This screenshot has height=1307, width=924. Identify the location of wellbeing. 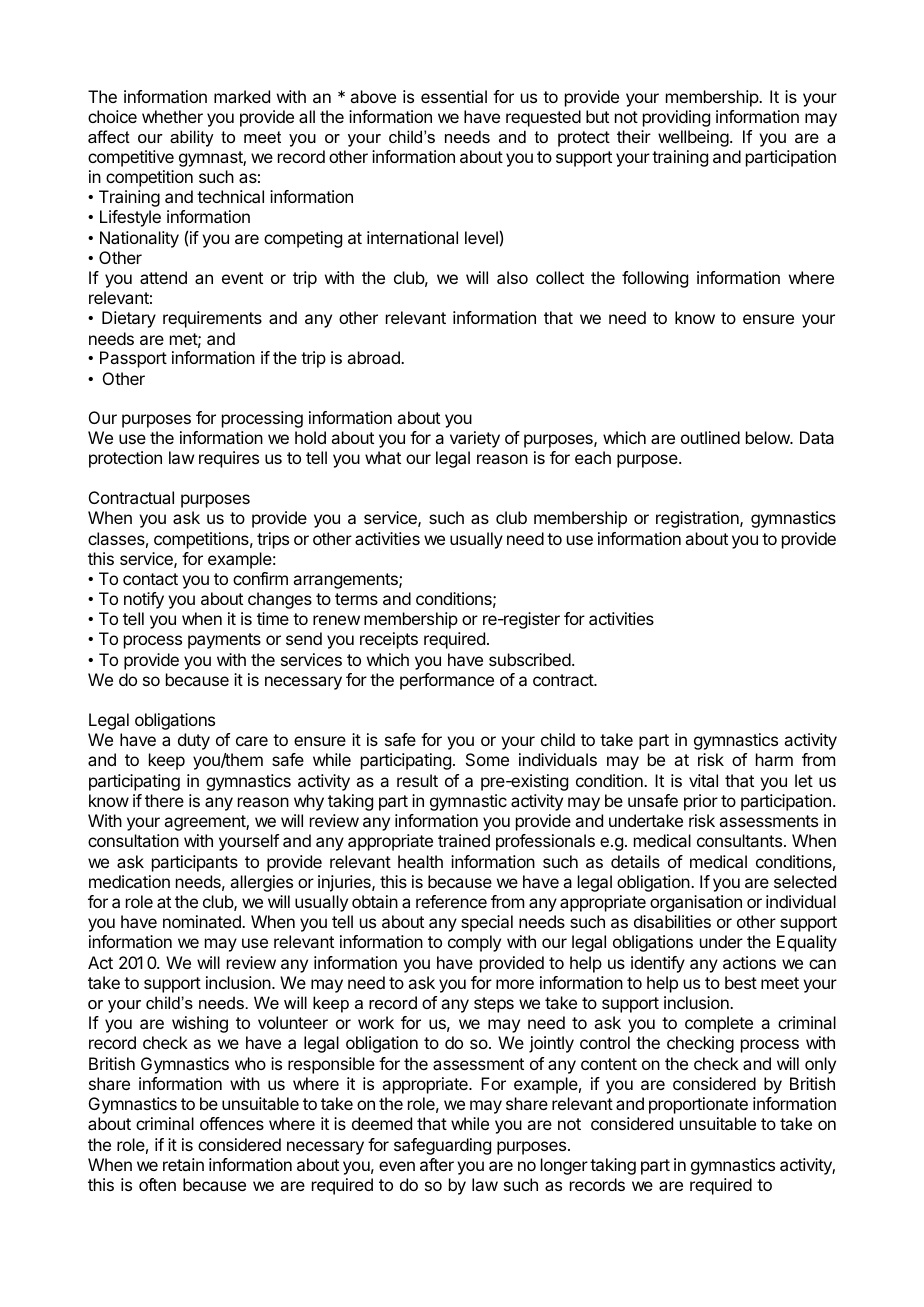
(693, 138).
